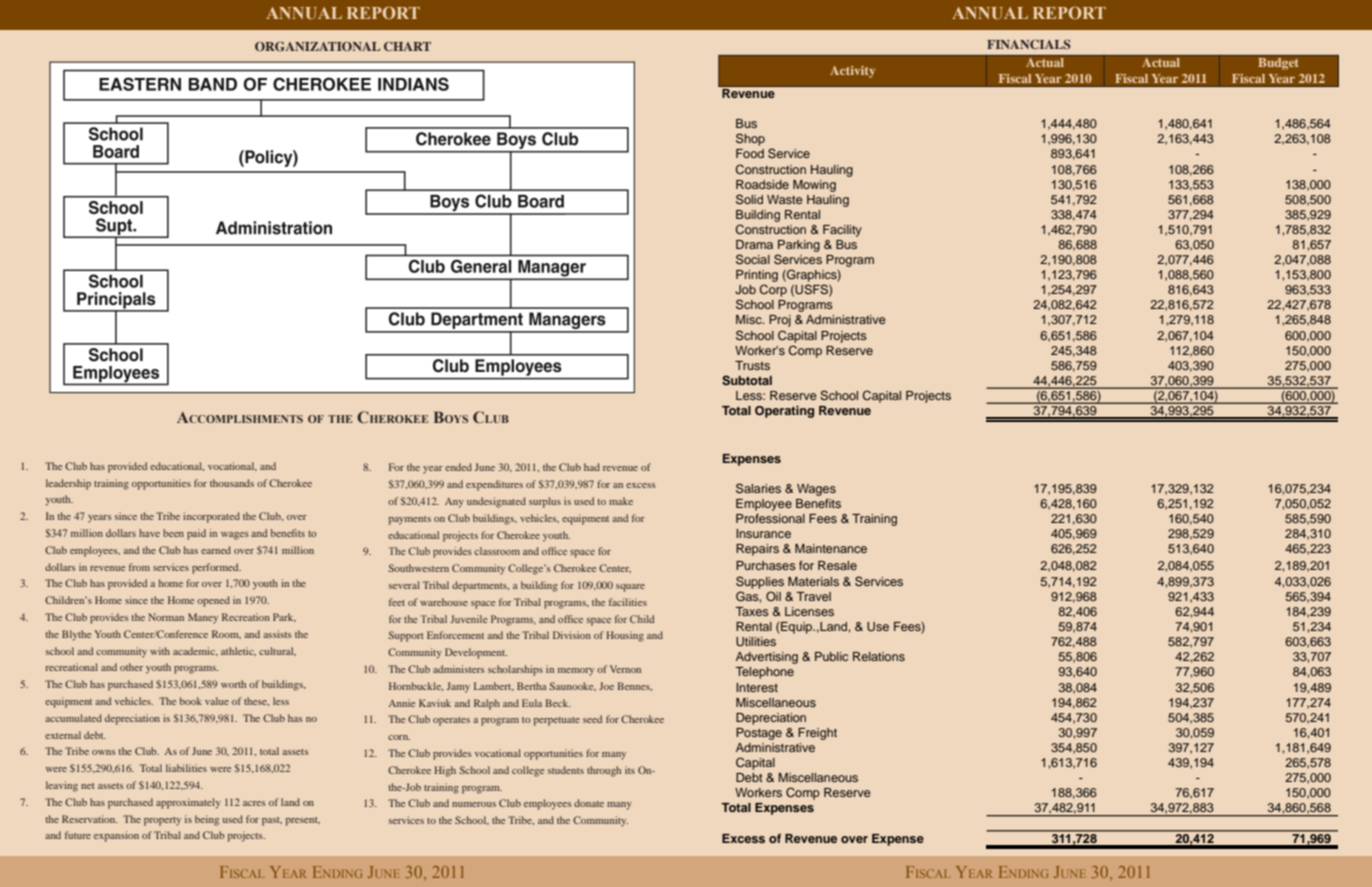  What do you see at coordinates (879, 656) in the screenshot?
I see `Relations` at bounding box center [879, 656].
